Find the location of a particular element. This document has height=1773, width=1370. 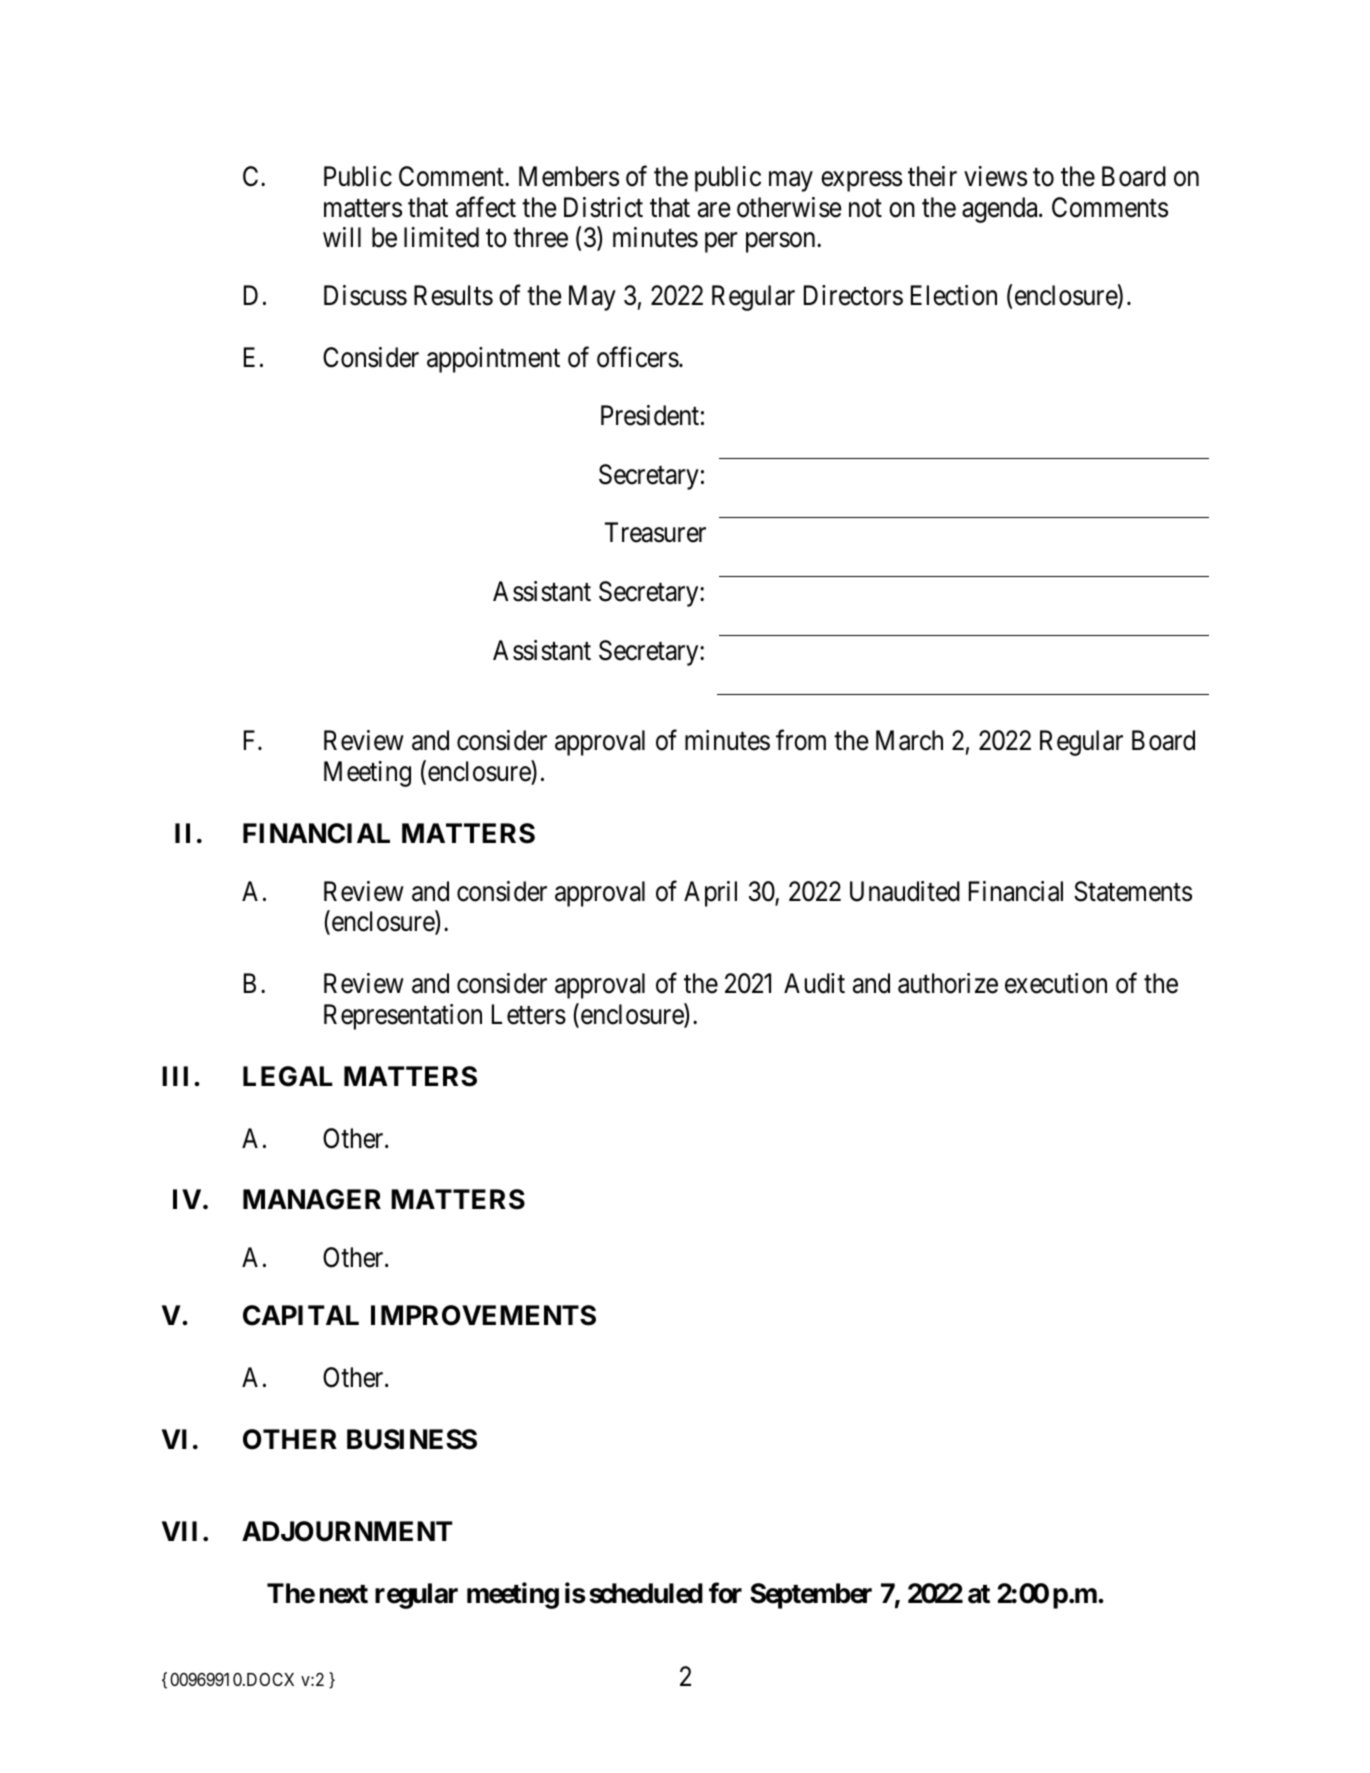

Statements is located at coordinates (1133, 891).
